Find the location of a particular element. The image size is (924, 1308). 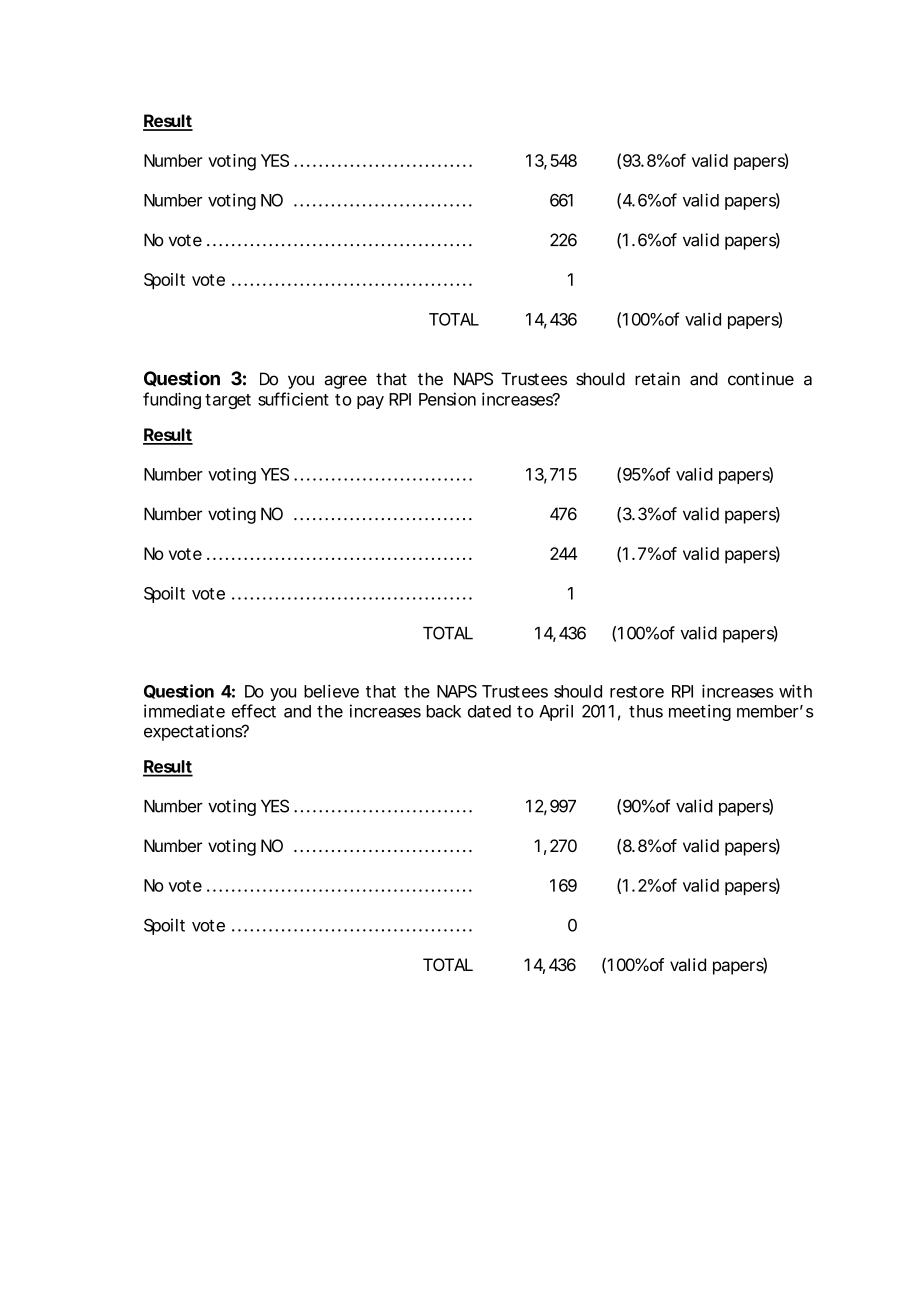

funding is located at coordinates (172, 400).
